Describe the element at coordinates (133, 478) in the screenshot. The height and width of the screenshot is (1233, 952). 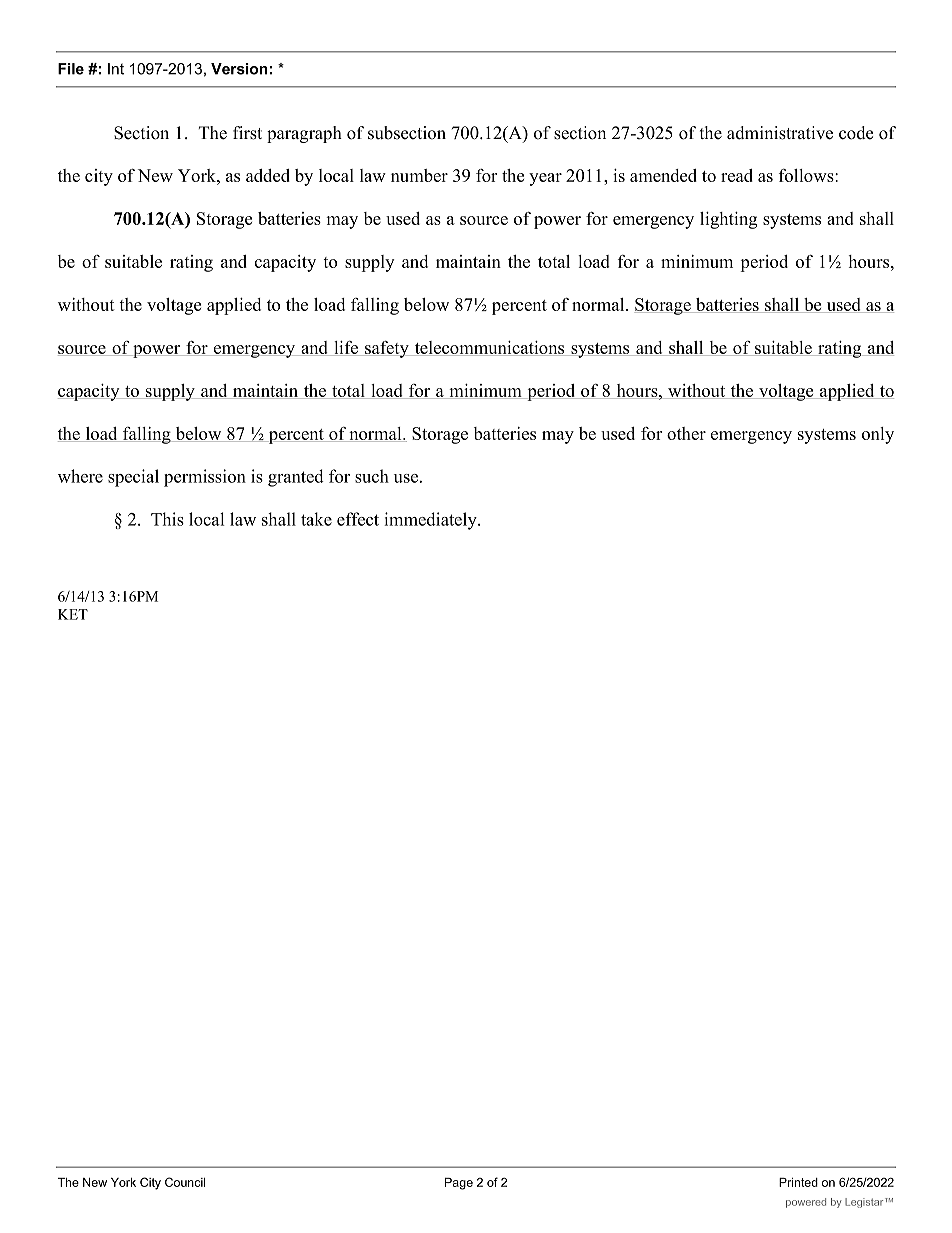
I see `special` at that location.
